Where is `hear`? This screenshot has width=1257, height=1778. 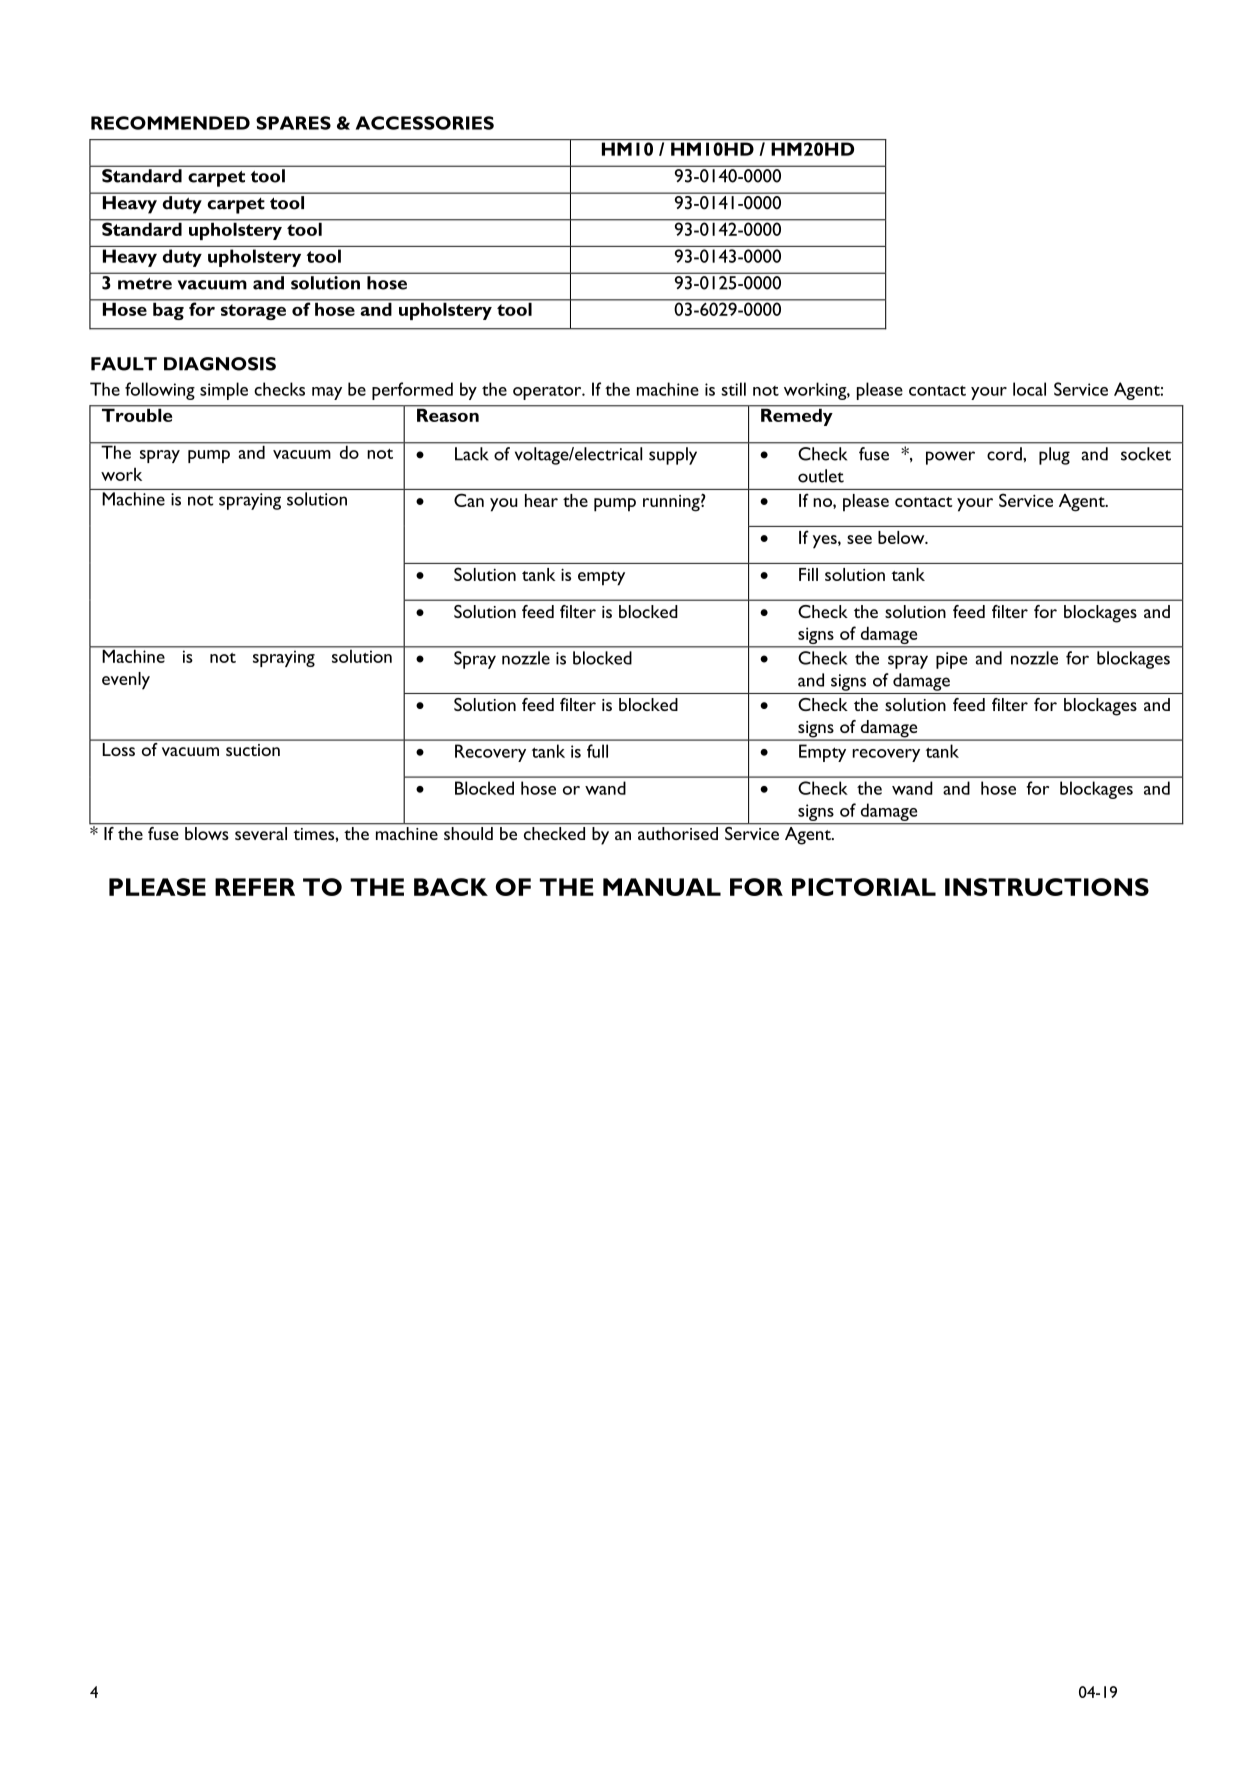
hear is located at coordinates (541, 500).
